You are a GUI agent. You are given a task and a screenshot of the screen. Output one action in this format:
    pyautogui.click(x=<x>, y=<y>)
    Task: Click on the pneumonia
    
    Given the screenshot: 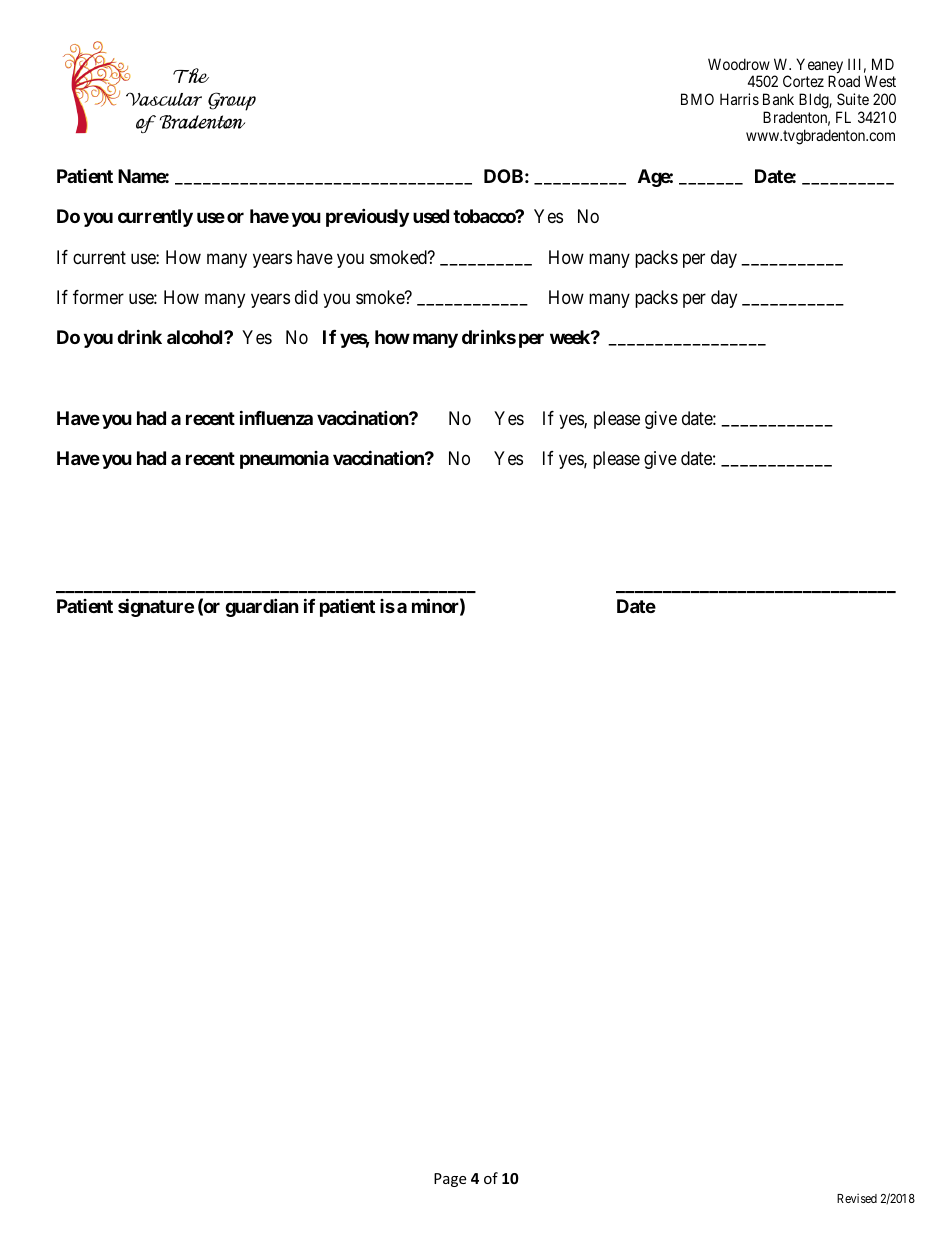 What is the action you would take?
    pyautogui.click(x=284, y=460)
